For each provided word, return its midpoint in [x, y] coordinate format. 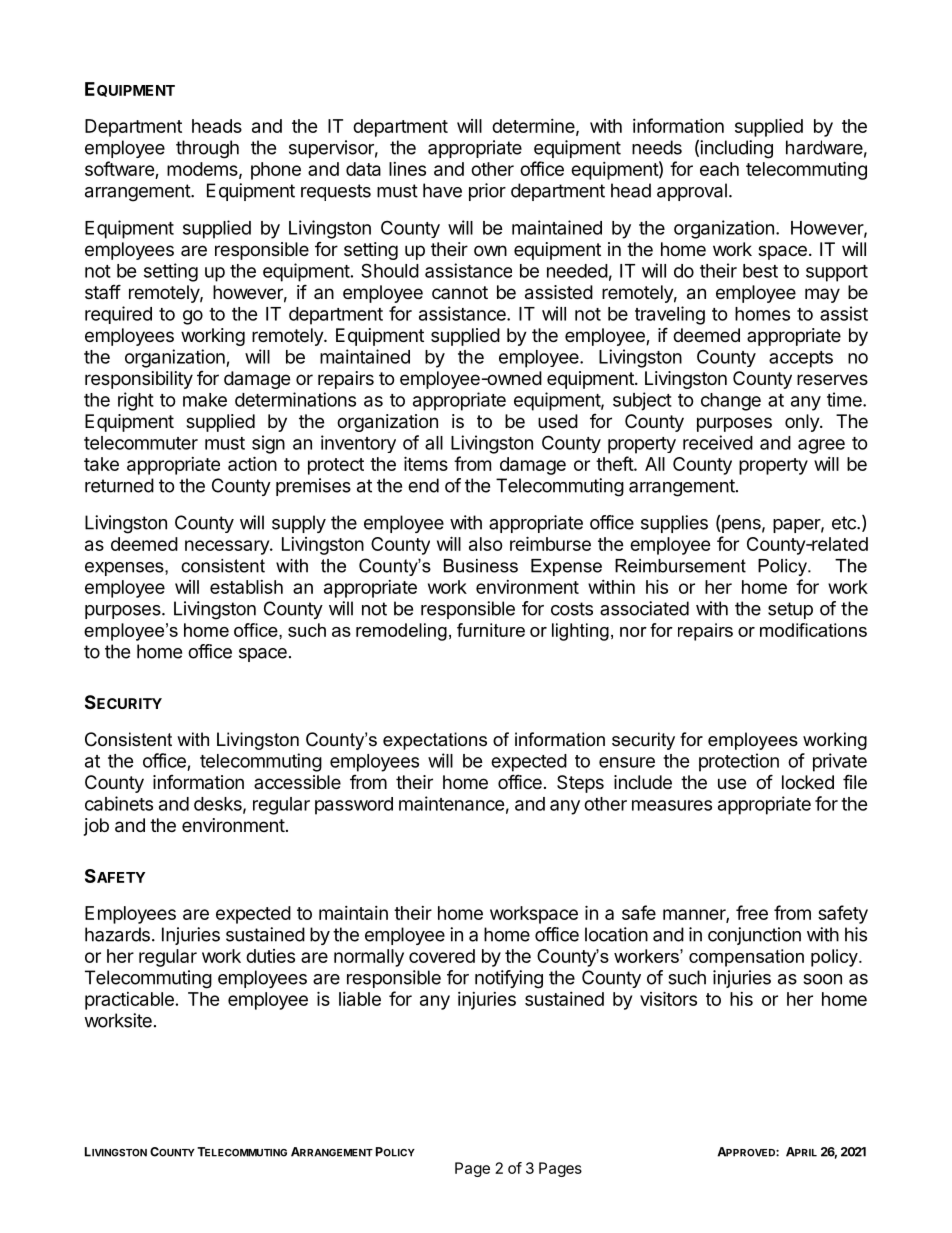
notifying [509, 979]
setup [790, 610]
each [719, 169]
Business [481, 566]
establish [246, 587]
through [207, 149]
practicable [129, 1001]
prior [487, 192]
